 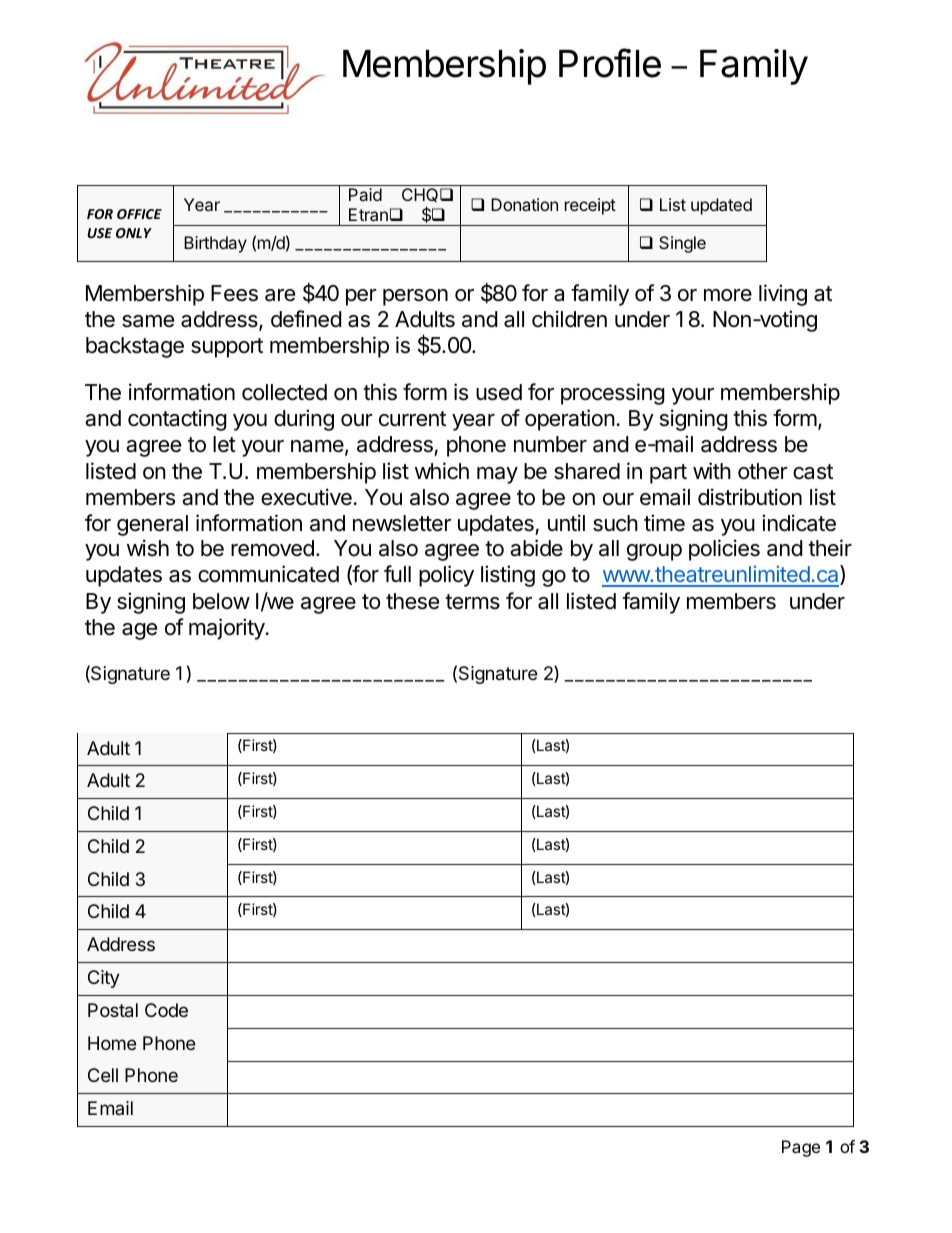 What do you see at coordinates (801, 1148) in the screenshot?
I see `Page` at bounding box center [801, 1148].
